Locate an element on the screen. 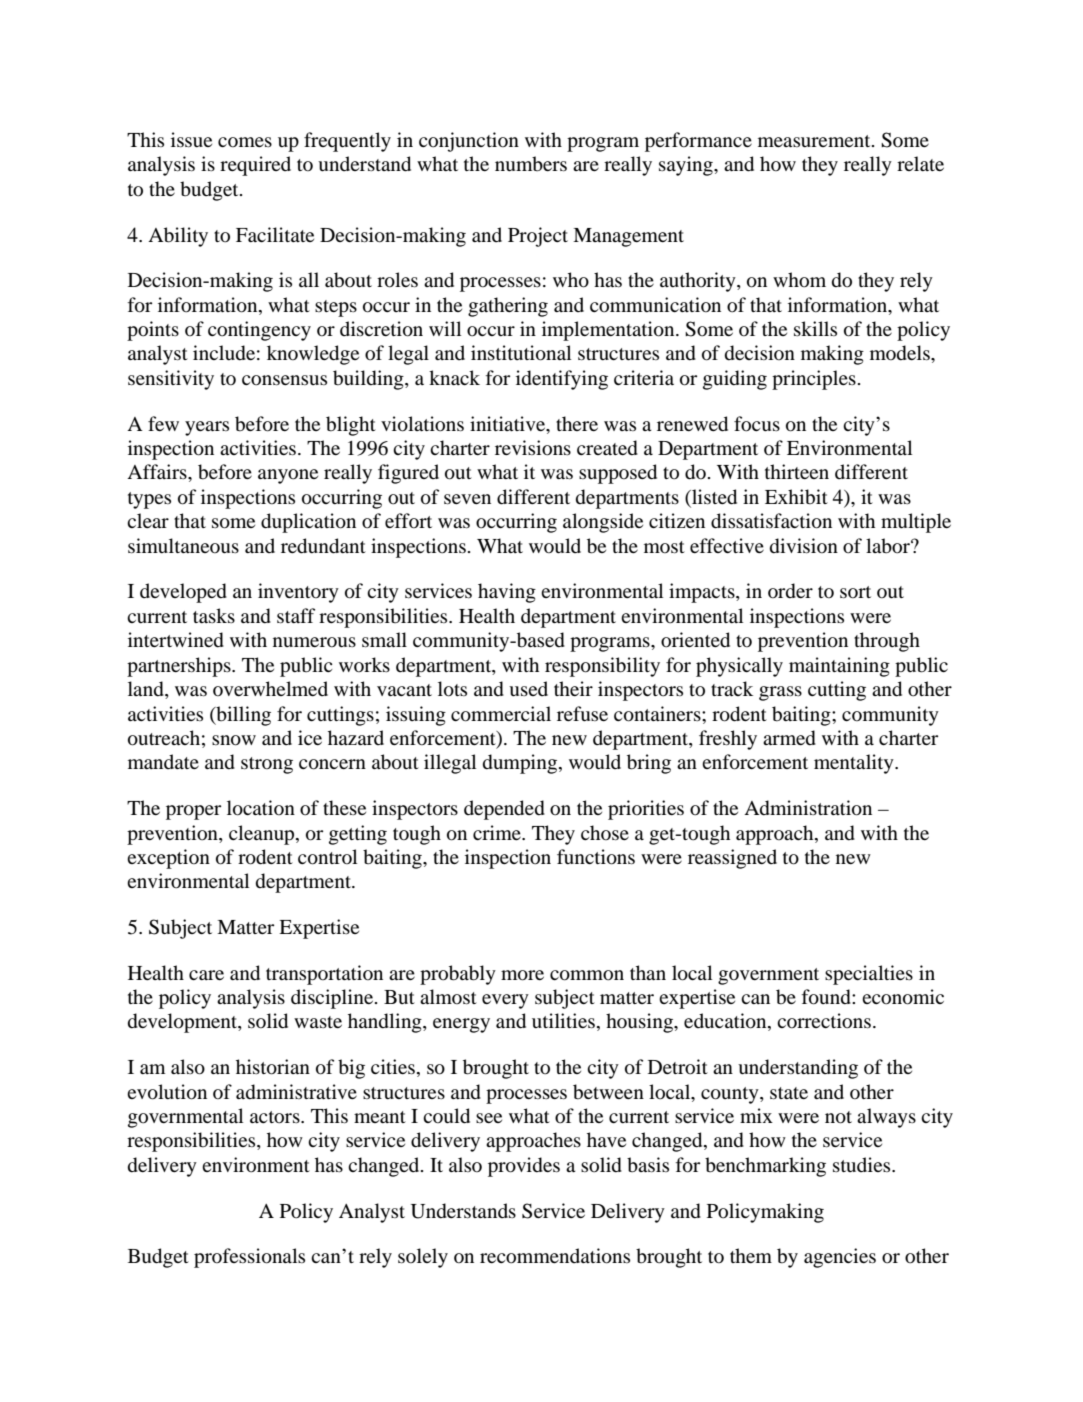  numbers is located at coordinates (531, 164).
